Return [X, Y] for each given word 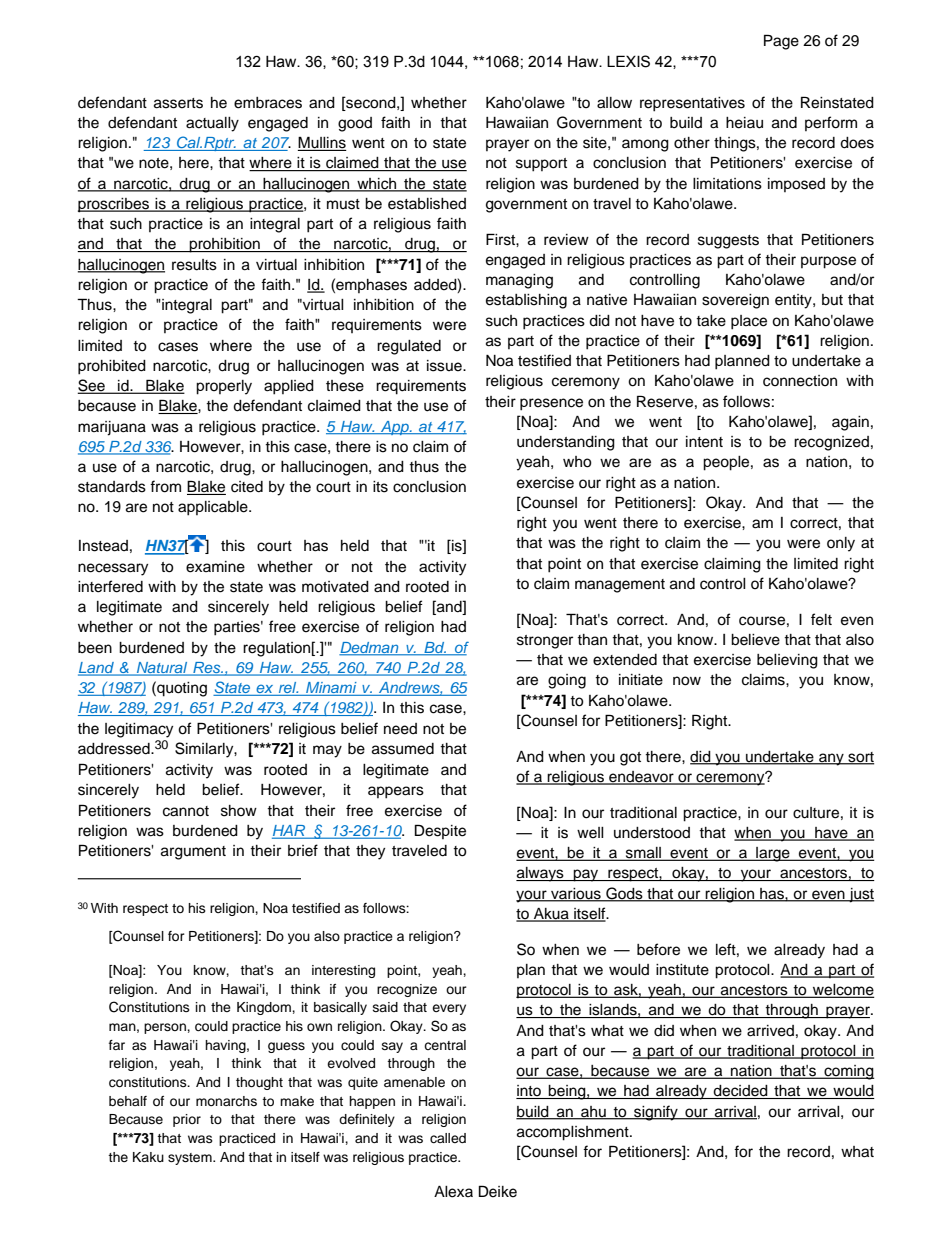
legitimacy [139, 730]
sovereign [735, 301]
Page [781, 42]
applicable [214, 508]
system [191, 1159]
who [577, 462]
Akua [551, 914]
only [841, 544]
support [541, 165]
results [194, 265]
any [831, 759]
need [400, 729]
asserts [178, 103]
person [166, 1028]
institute [682, 970]
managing [519, 281]
